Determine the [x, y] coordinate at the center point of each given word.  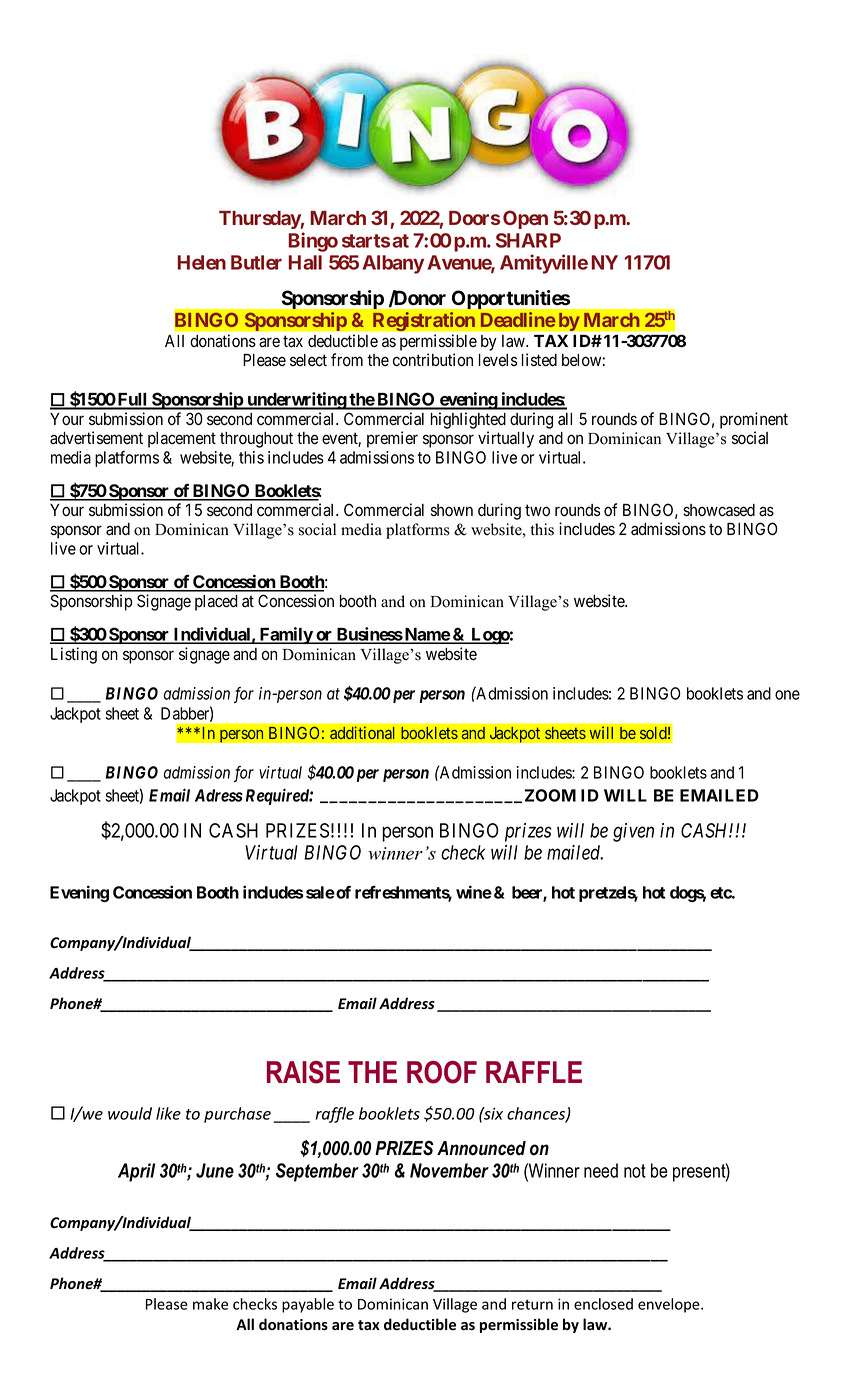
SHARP [528, 240]
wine [474, 892]
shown [452, 510]
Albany [393, 264]
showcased [719, 510]
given [633, 832]
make [210, 1304]
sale [319, 892]
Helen [201, 262]
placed [216, 603]
